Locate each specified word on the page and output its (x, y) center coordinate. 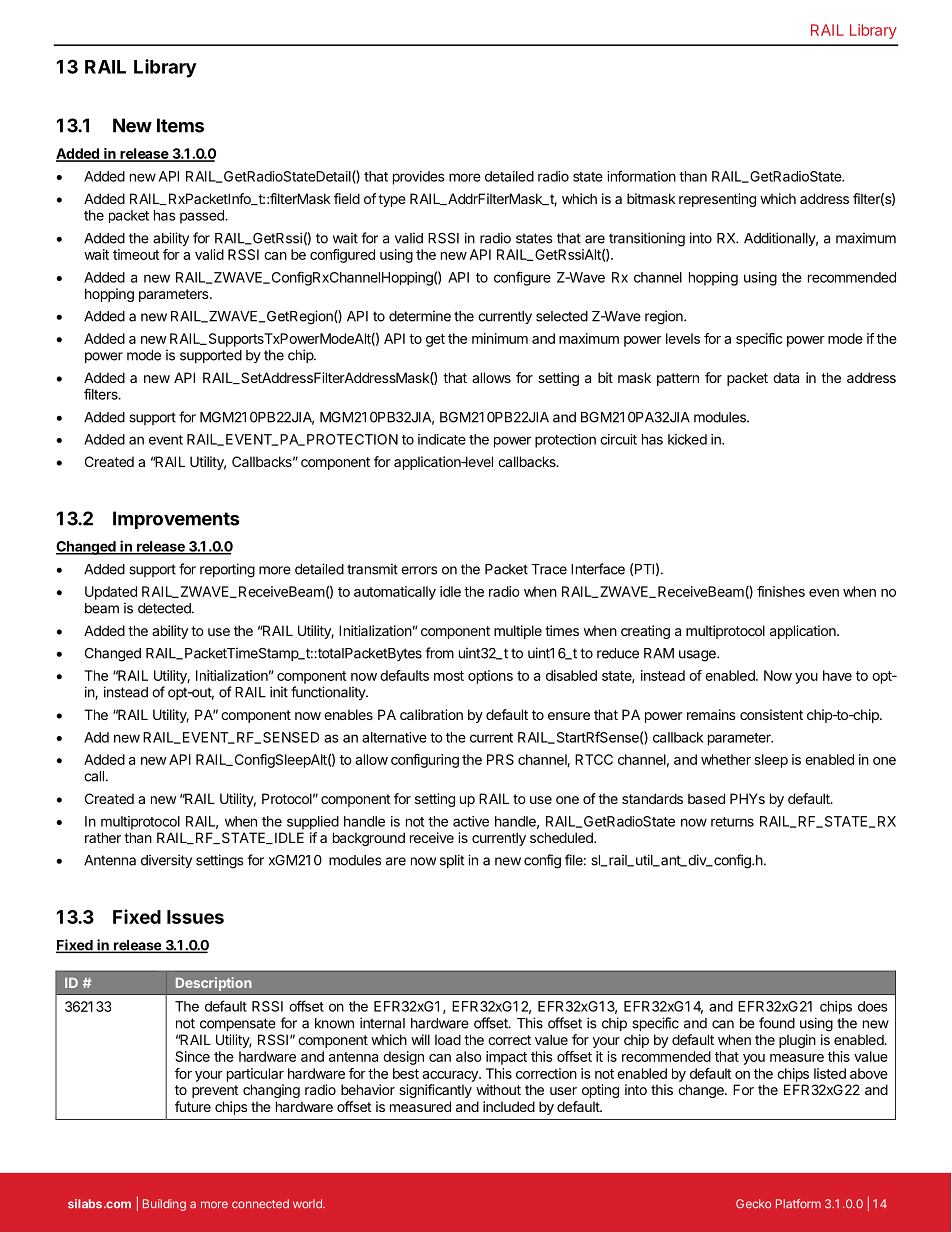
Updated (111, 593)
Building (164, 1205)
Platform (798, 1204)
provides (419, 178)
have (837, 675)
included (509, 1106)
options (490, 677)
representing (717, 200)
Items (180, 125)
